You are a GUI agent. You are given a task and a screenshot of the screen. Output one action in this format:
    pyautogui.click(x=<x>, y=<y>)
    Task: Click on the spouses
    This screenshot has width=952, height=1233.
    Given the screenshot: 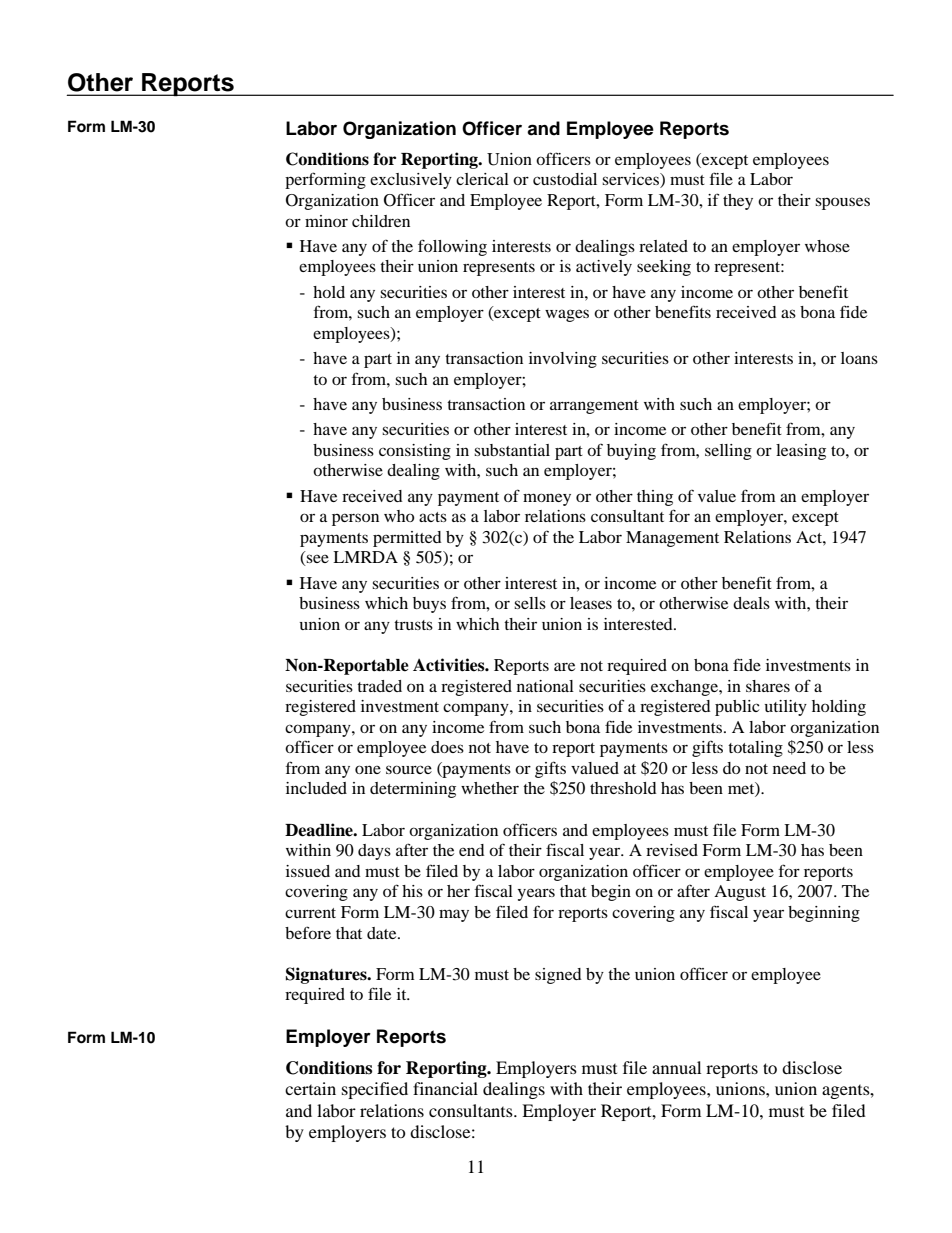 What is the action you would take?
    pyautogui.click(x=842, y=203)
